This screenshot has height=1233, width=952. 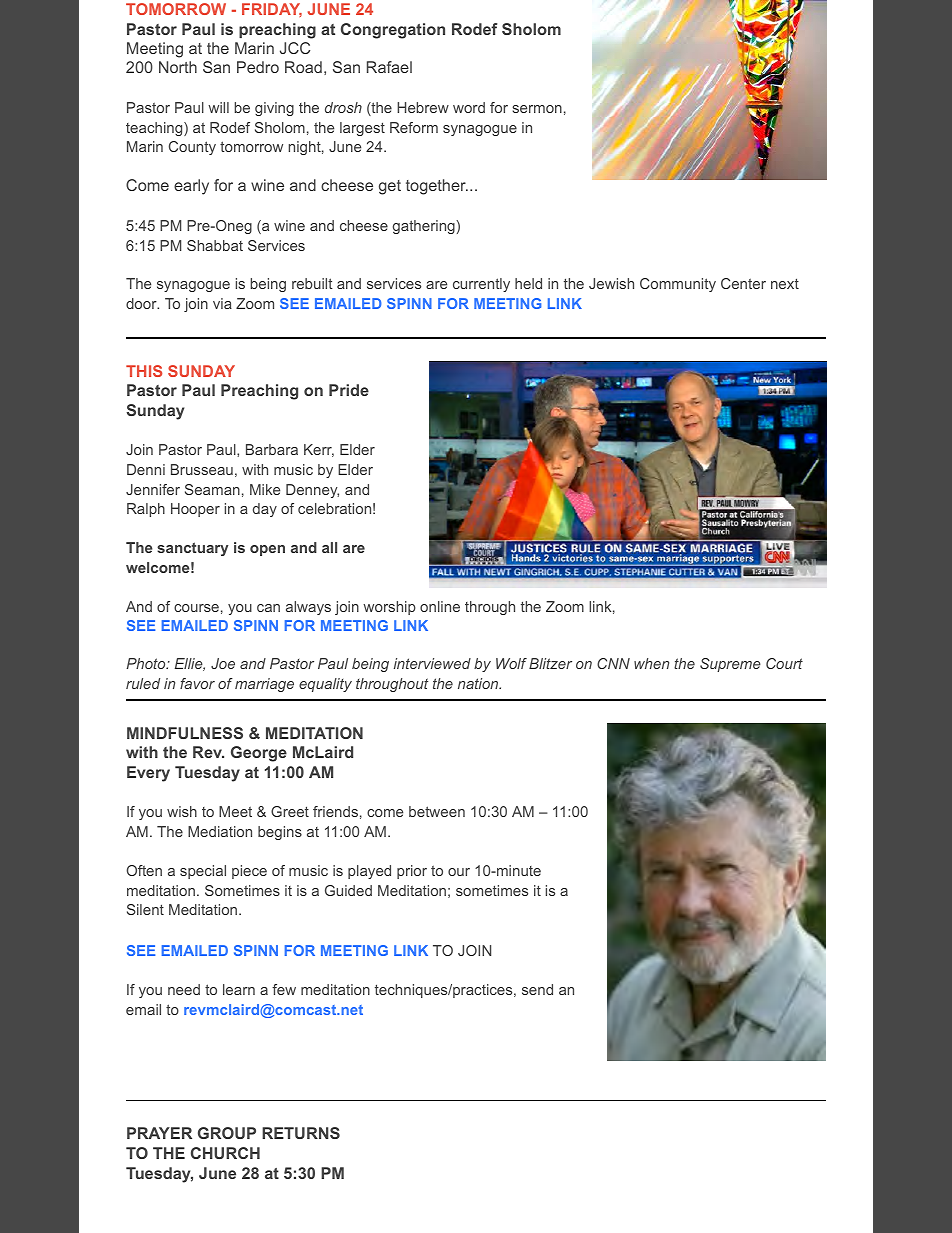 What do you see at coordinates (440, 606) in the screenshot?
I see `online` at bounding box center [440, 606].
